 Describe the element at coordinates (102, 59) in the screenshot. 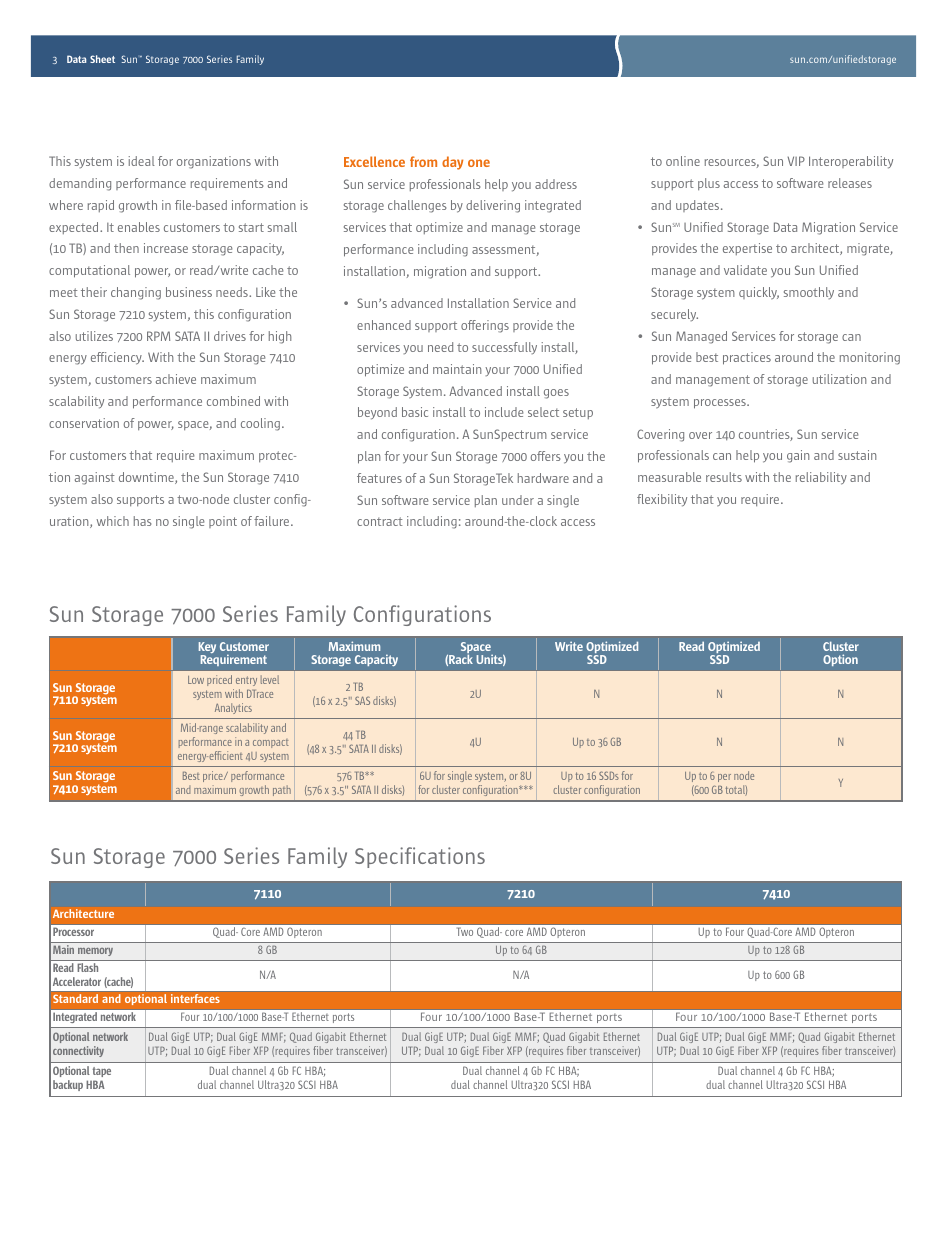

I see `Sheet` at that location.
